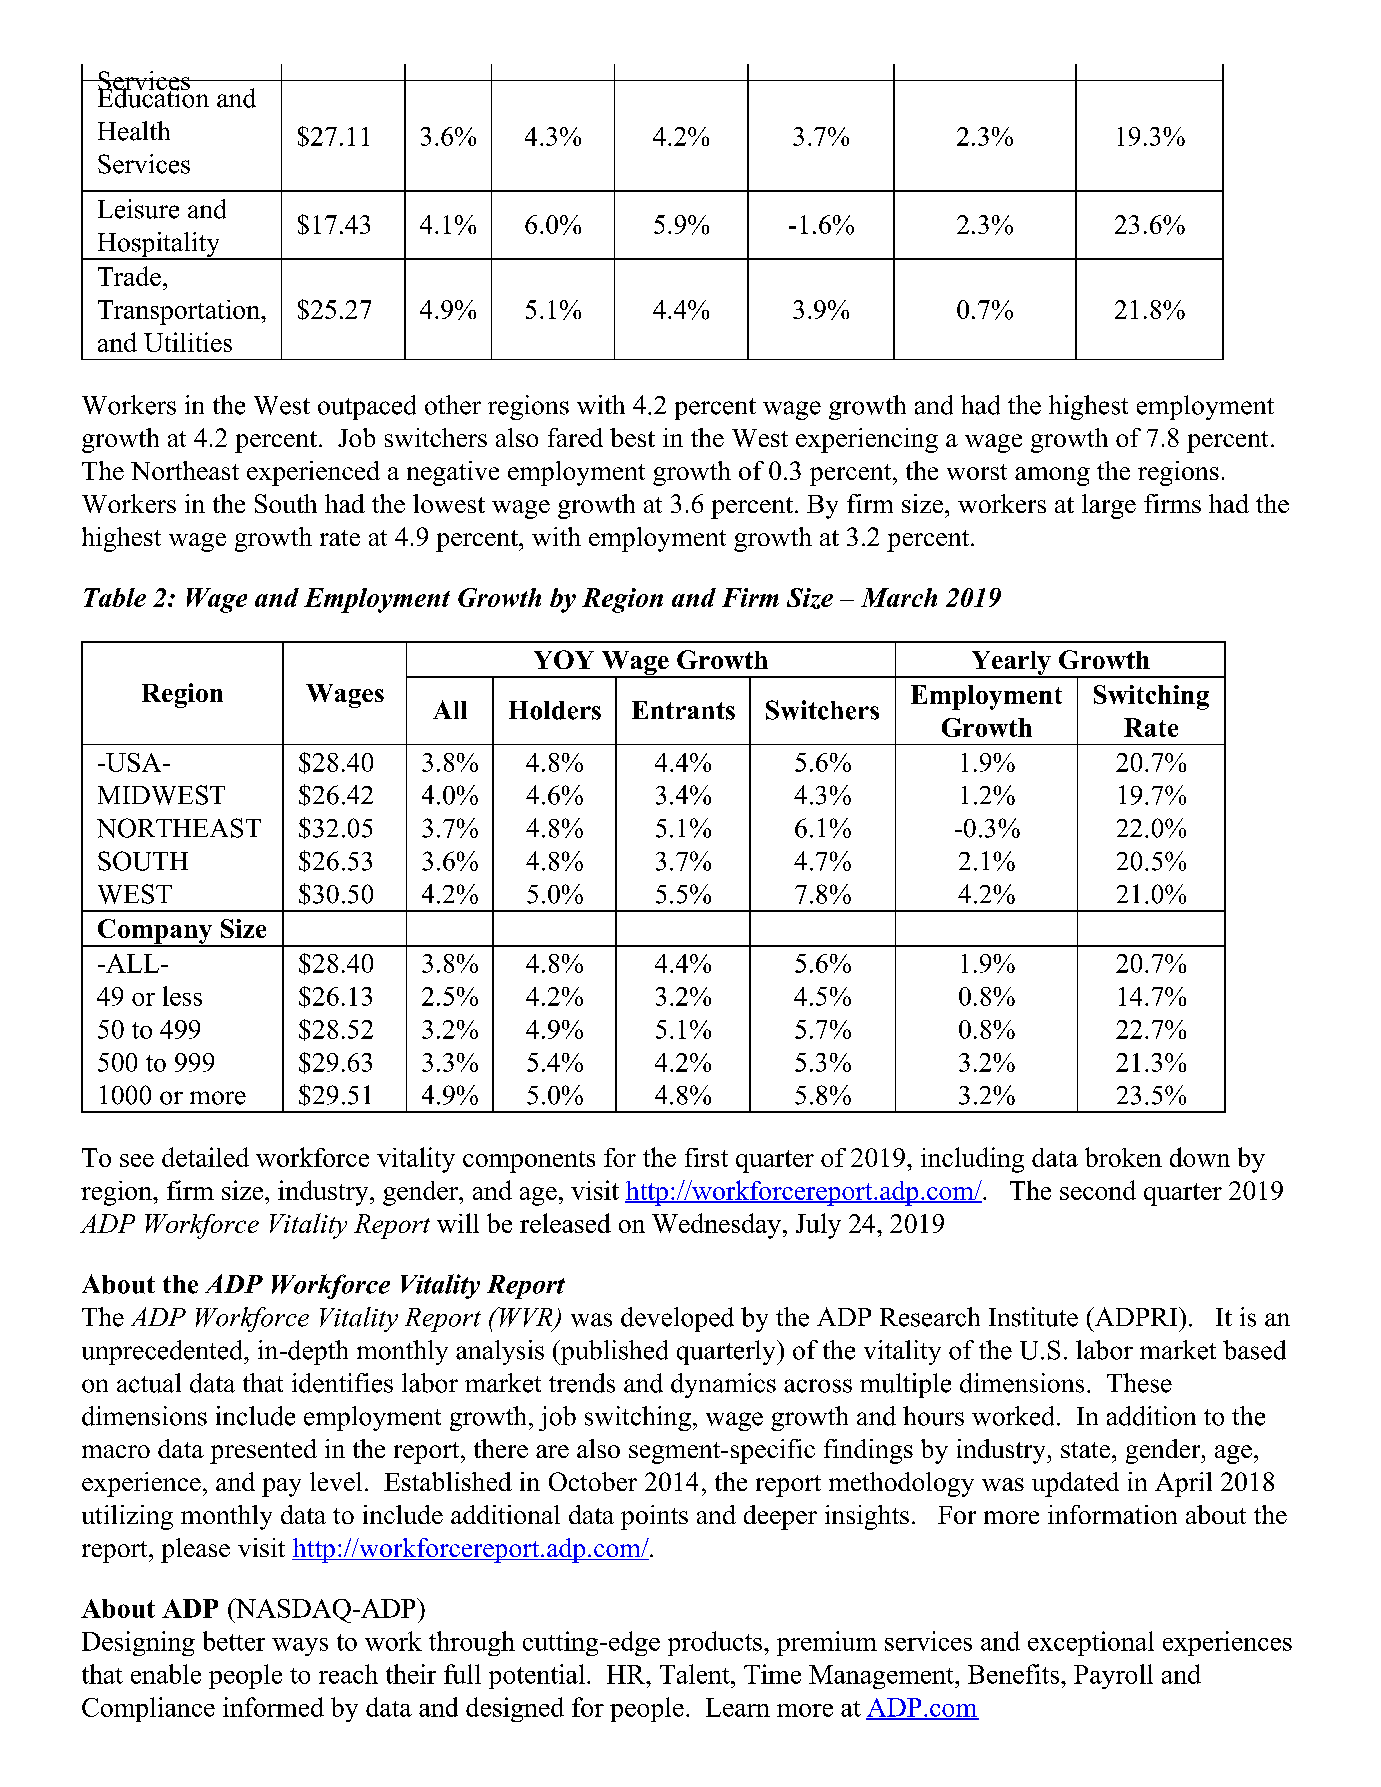 The image size is (1381, 1787). Describe the element at coordinates (632, 437) in the document. I see `best` at that location.
